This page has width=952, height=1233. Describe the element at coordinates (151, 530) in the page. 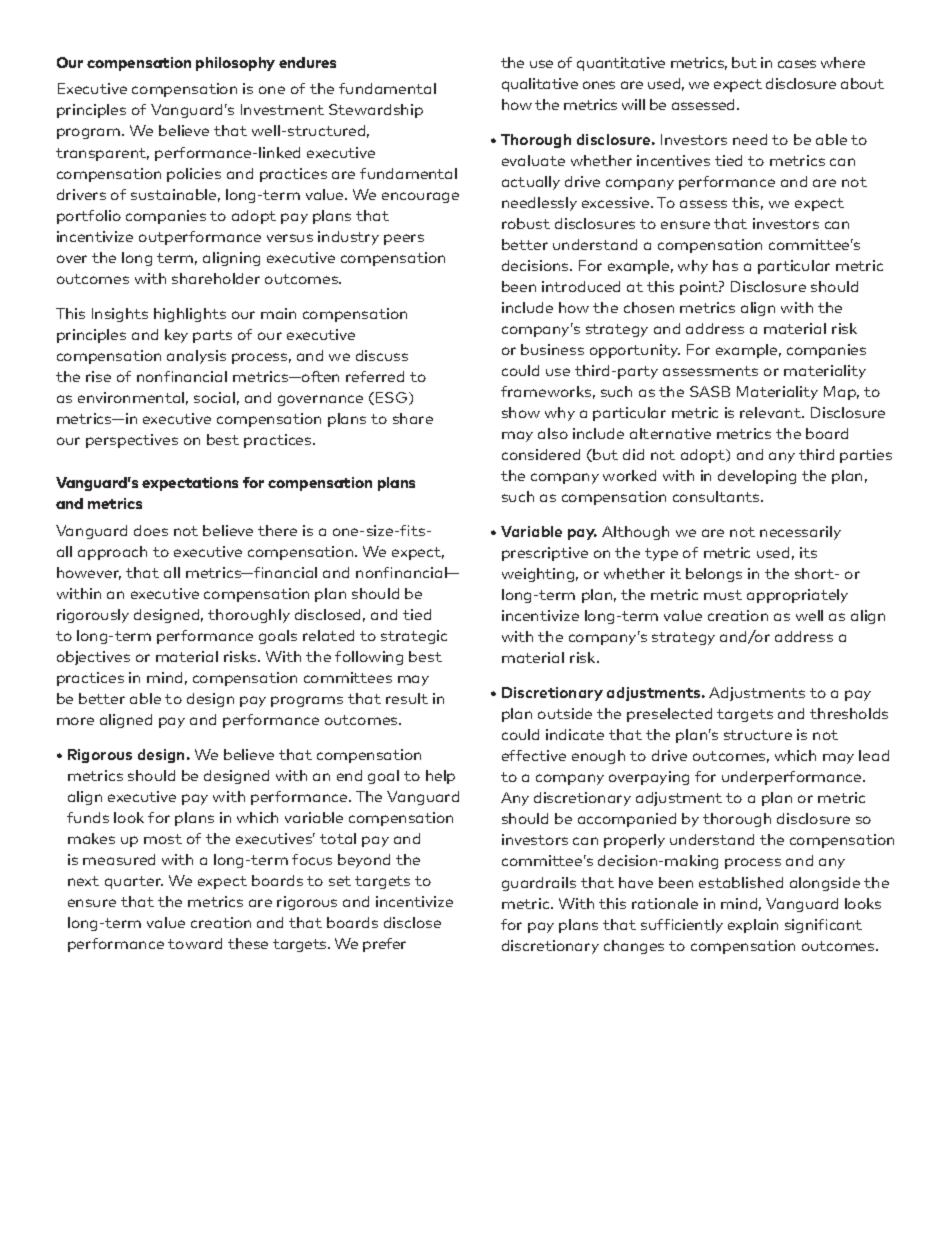

I see `does` at that location.
